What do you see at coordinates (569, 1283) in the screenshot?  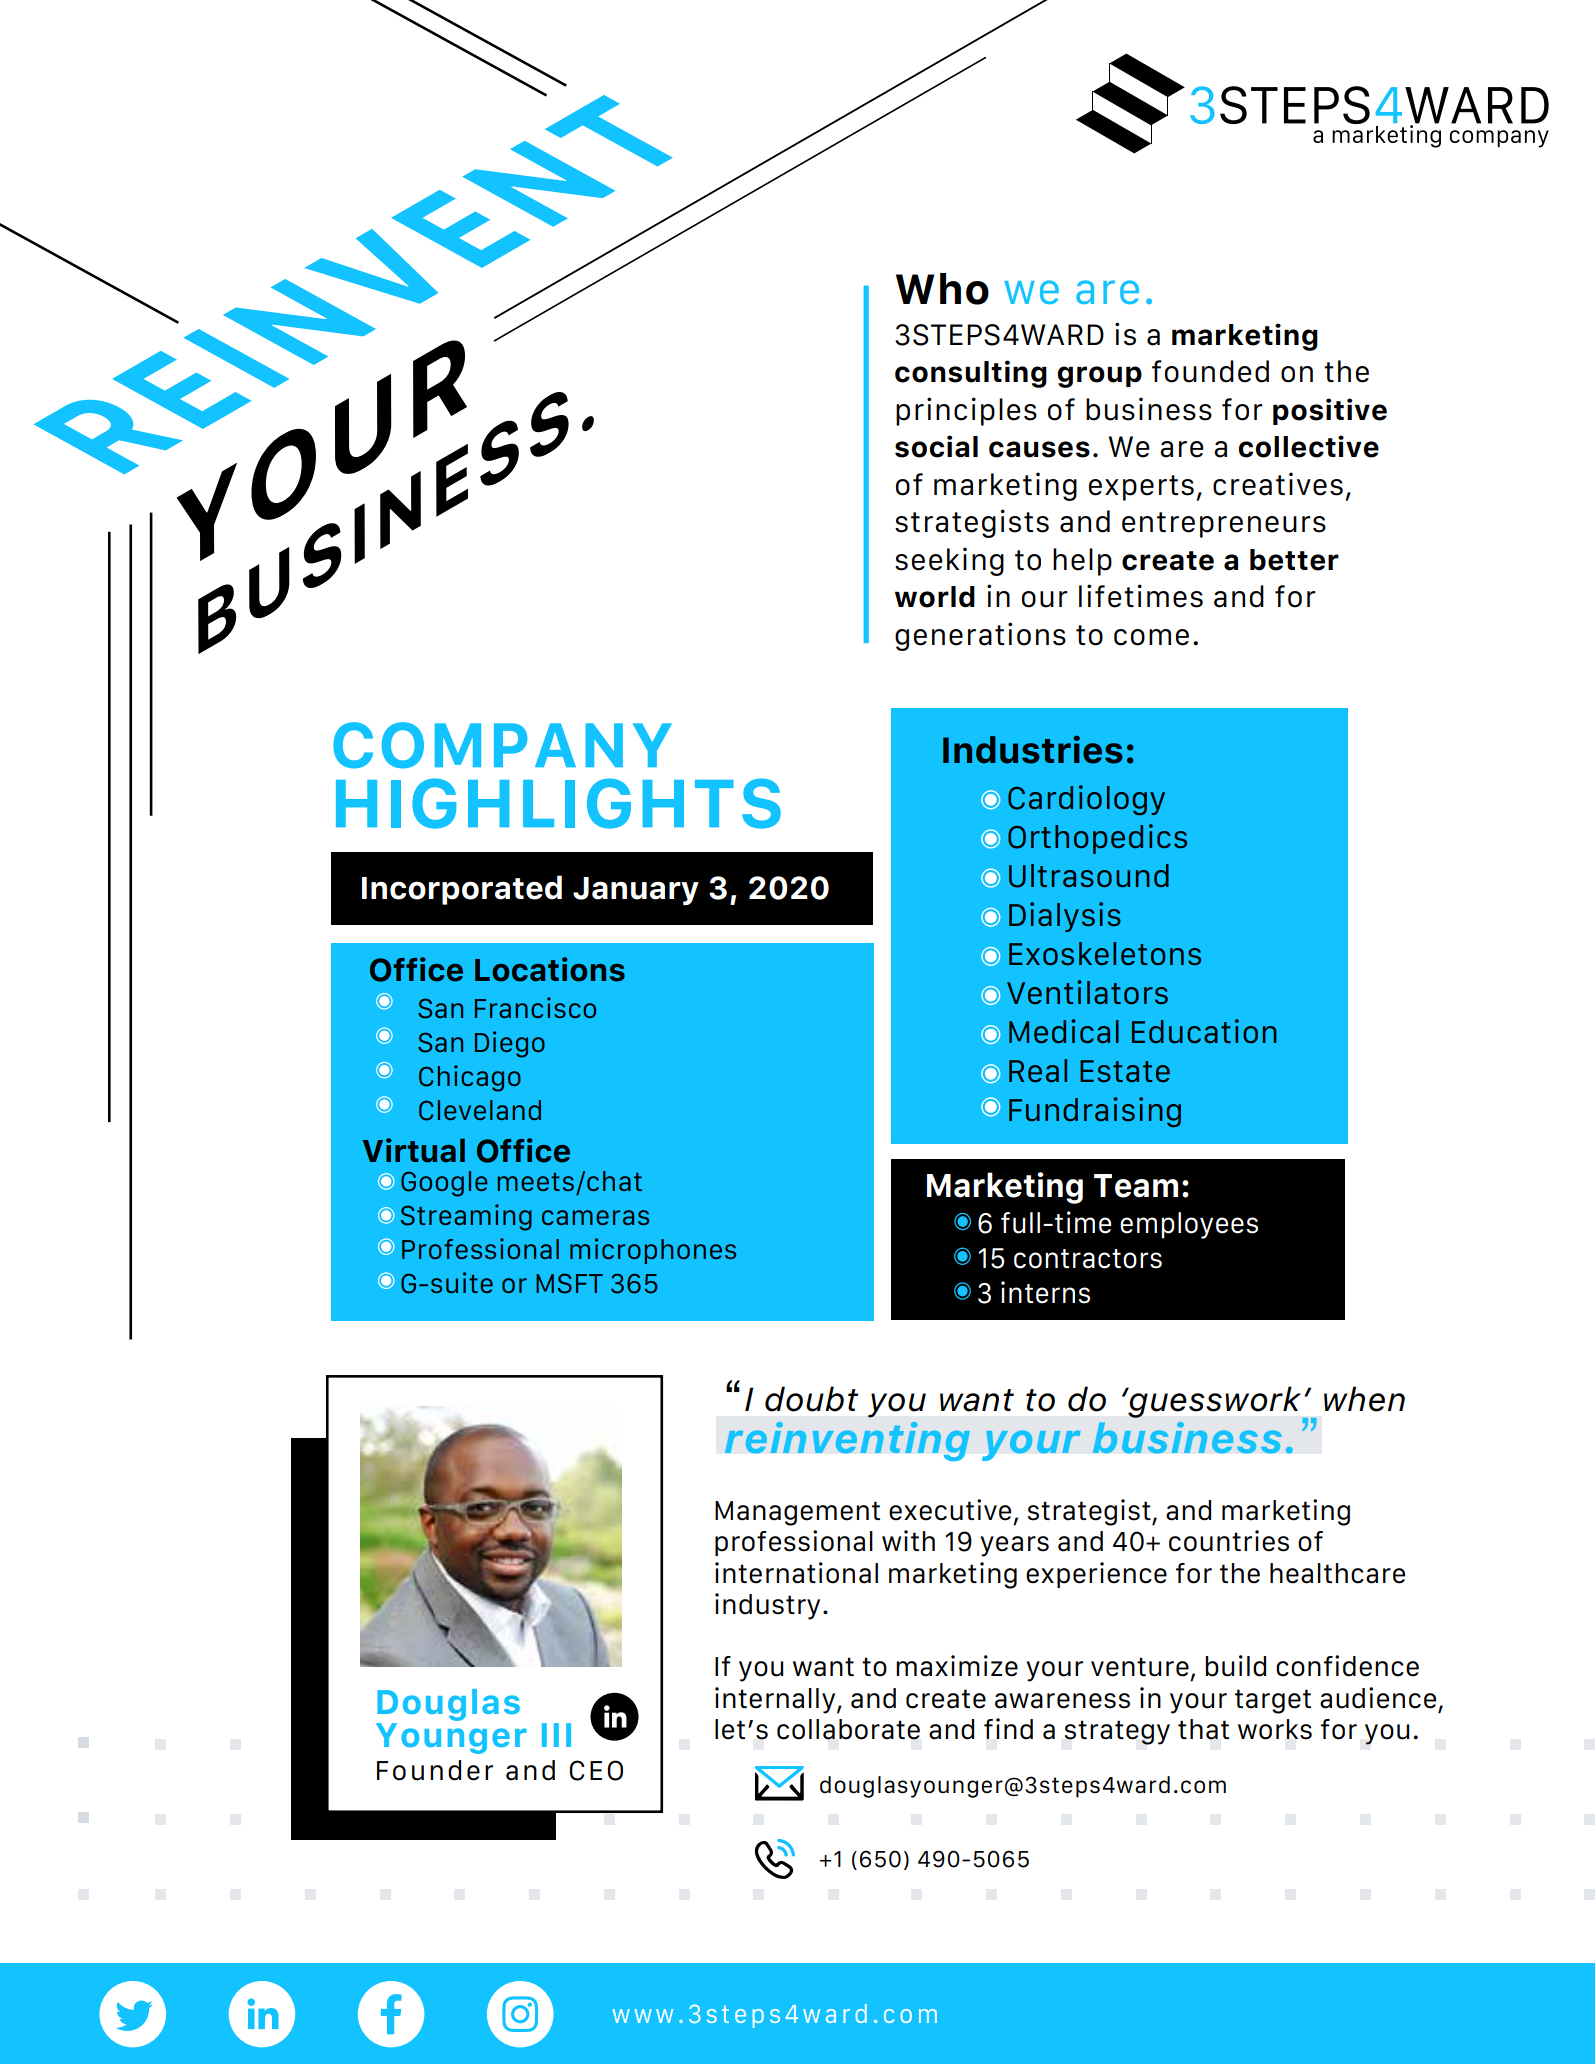 I see `MSFT` at bounding box center [569, 1283].
